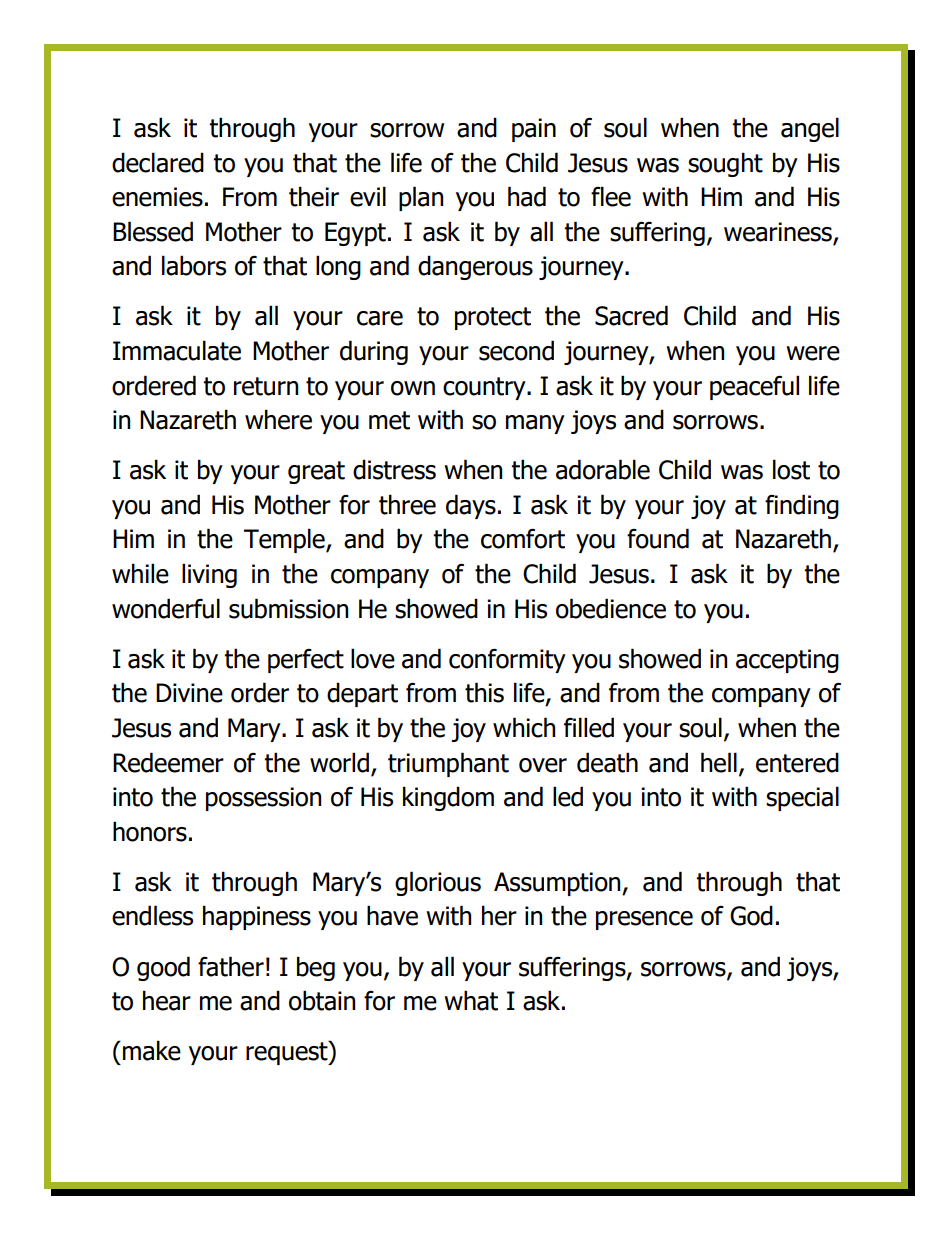 This document has width=952, height=1233. I want to click on God, so click(751, 915).
